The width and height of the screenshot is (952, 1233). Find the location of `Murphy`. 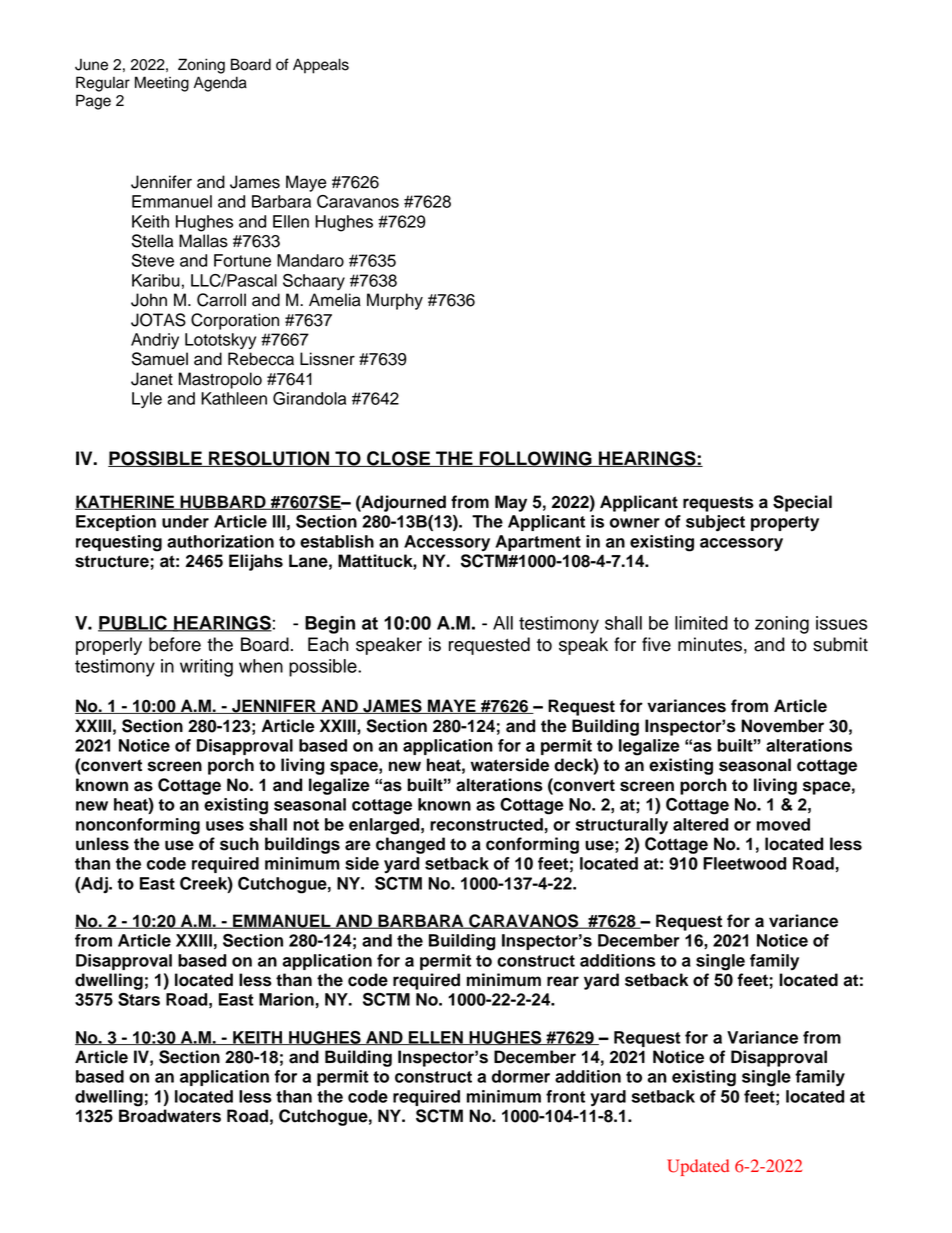

Murphy is located at coordinates (395, 301).
